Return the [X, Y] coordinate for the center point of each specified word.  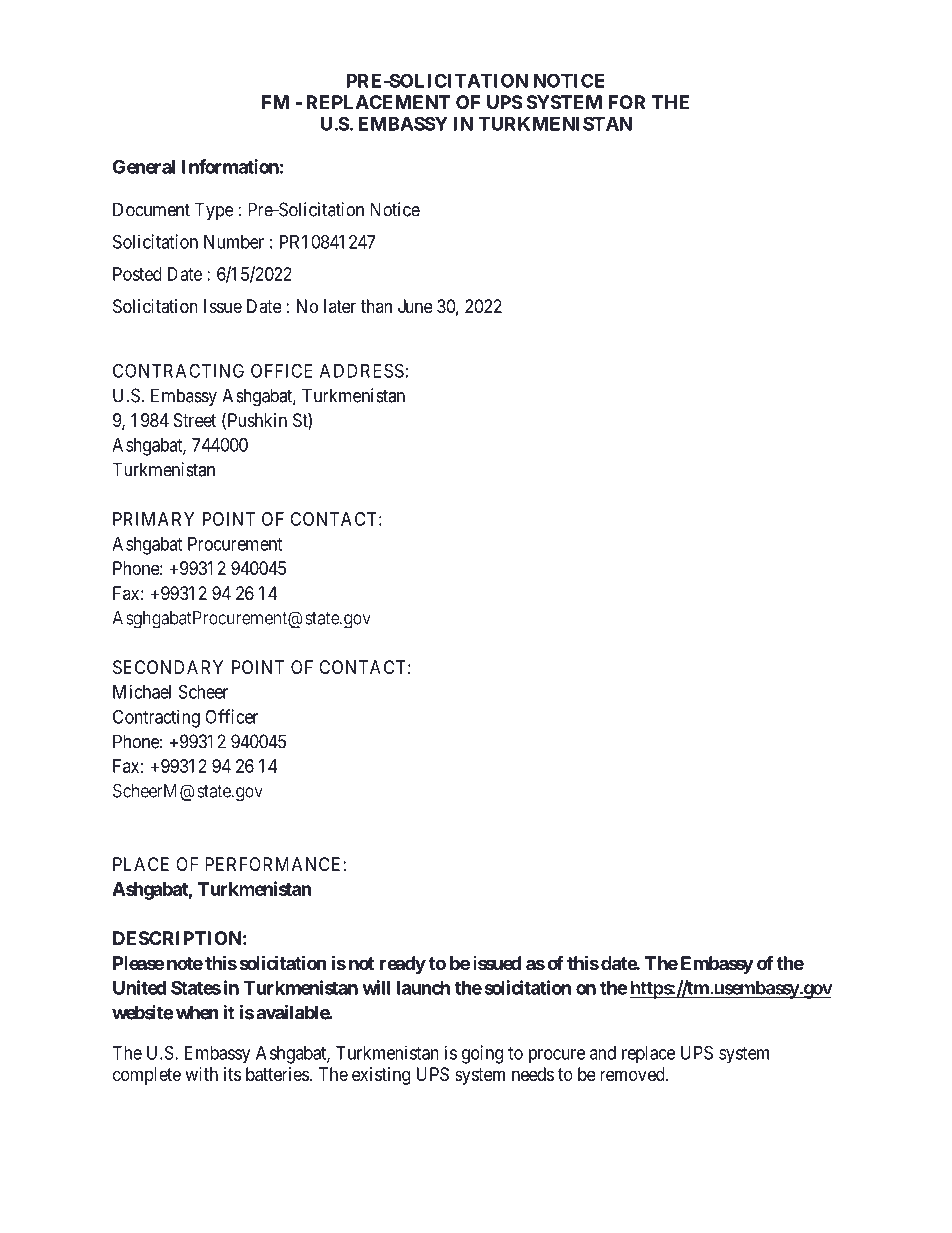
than [376, 306]
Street [195, 420]
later [340, 306]
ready [403, 965]
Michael [142, 691]
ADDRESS [362, 370]
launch [423, 988]
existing [381, 1076]
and [603, 1053]
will [376, 987]
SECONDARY [168, 667]
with [201, 1074]
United [139, 987]
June [415, 306]
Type [214, 211]
